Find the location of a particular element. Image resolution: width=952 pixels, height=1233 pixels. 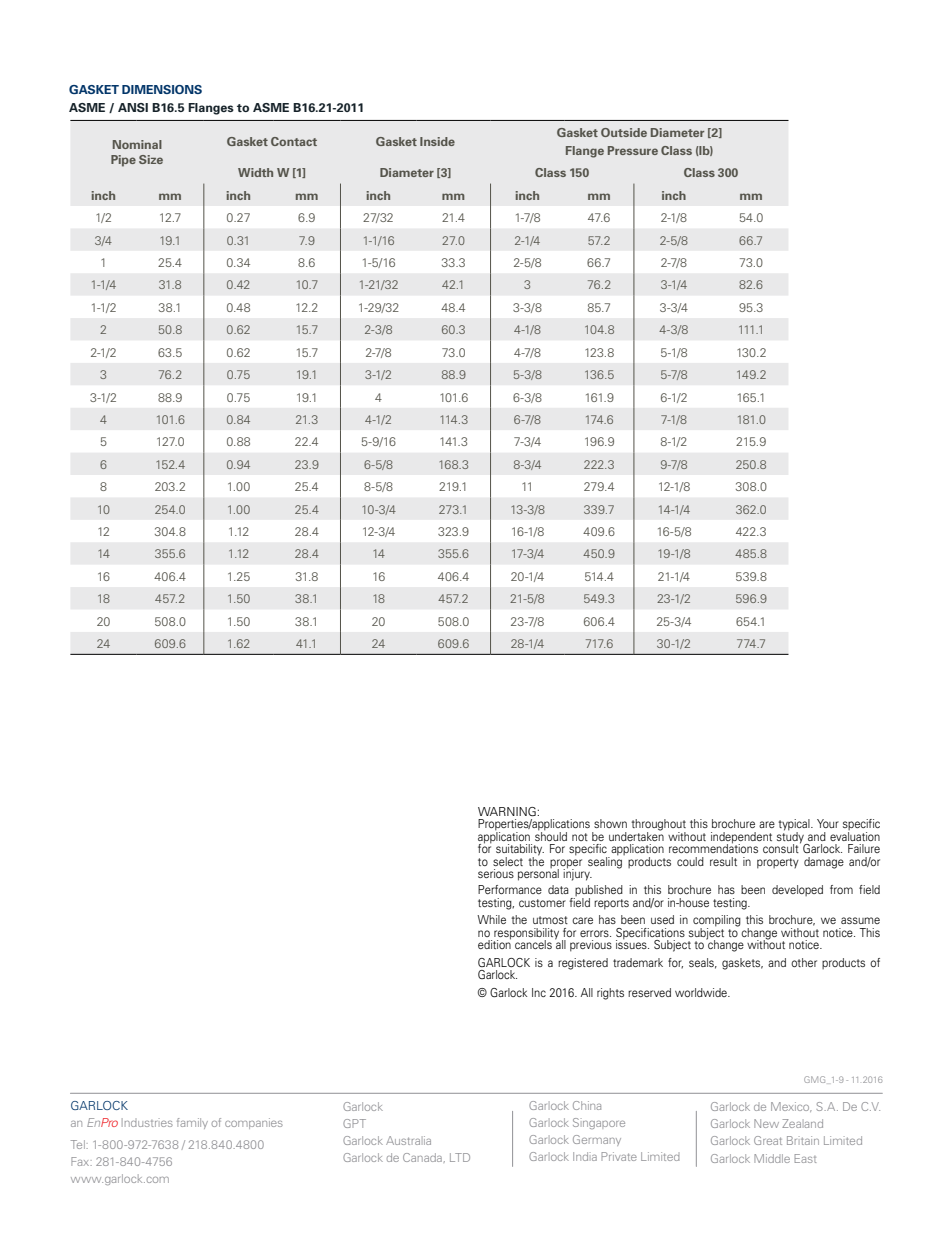

family is located at coordinates (192, 1123).
